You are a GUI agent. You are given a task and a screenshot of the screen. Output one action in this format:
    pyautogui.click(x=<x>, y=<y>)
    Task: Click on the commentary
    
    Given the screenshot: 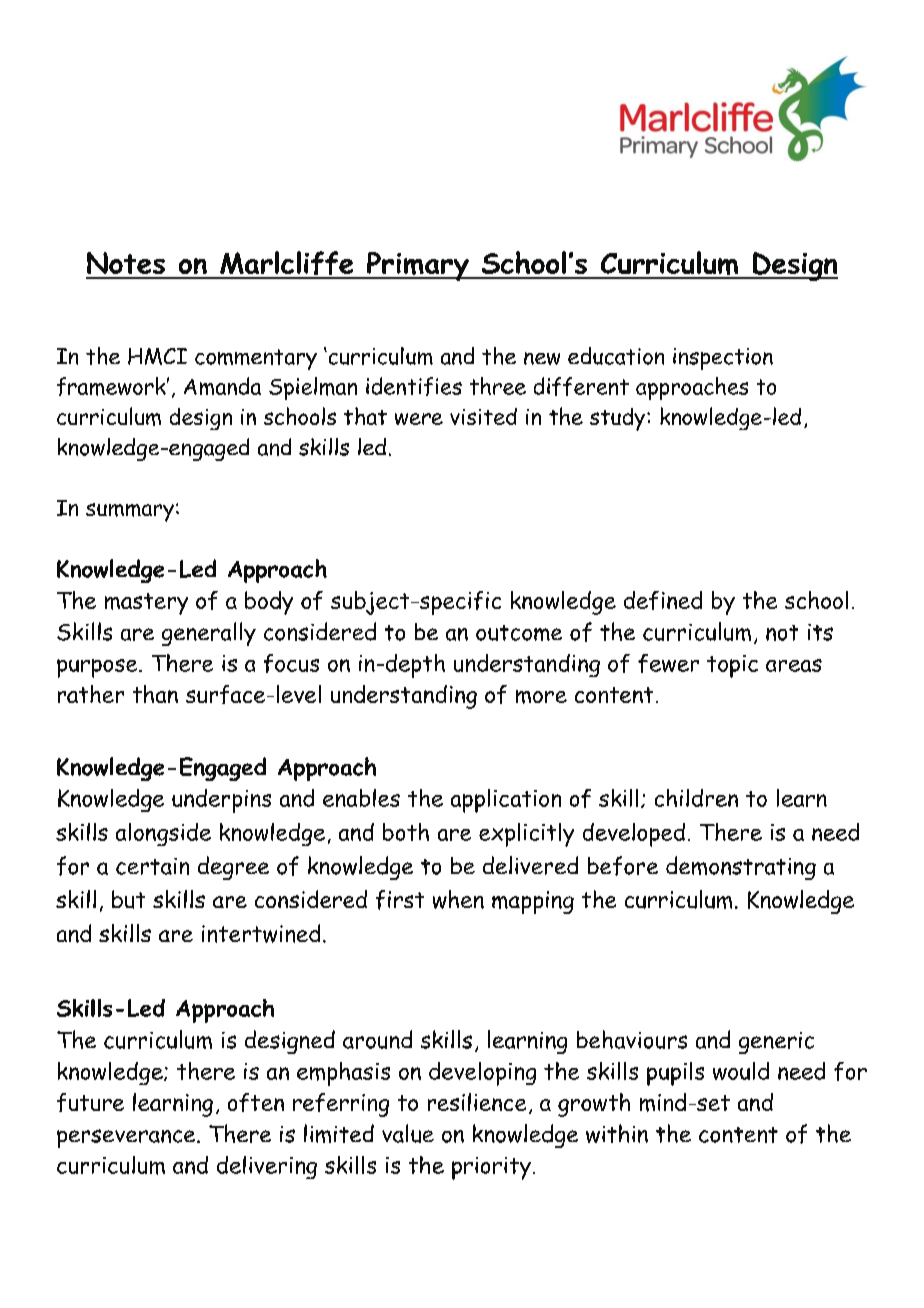 What is the action you would take?
    pyautogui.click(x=256, y=359)
